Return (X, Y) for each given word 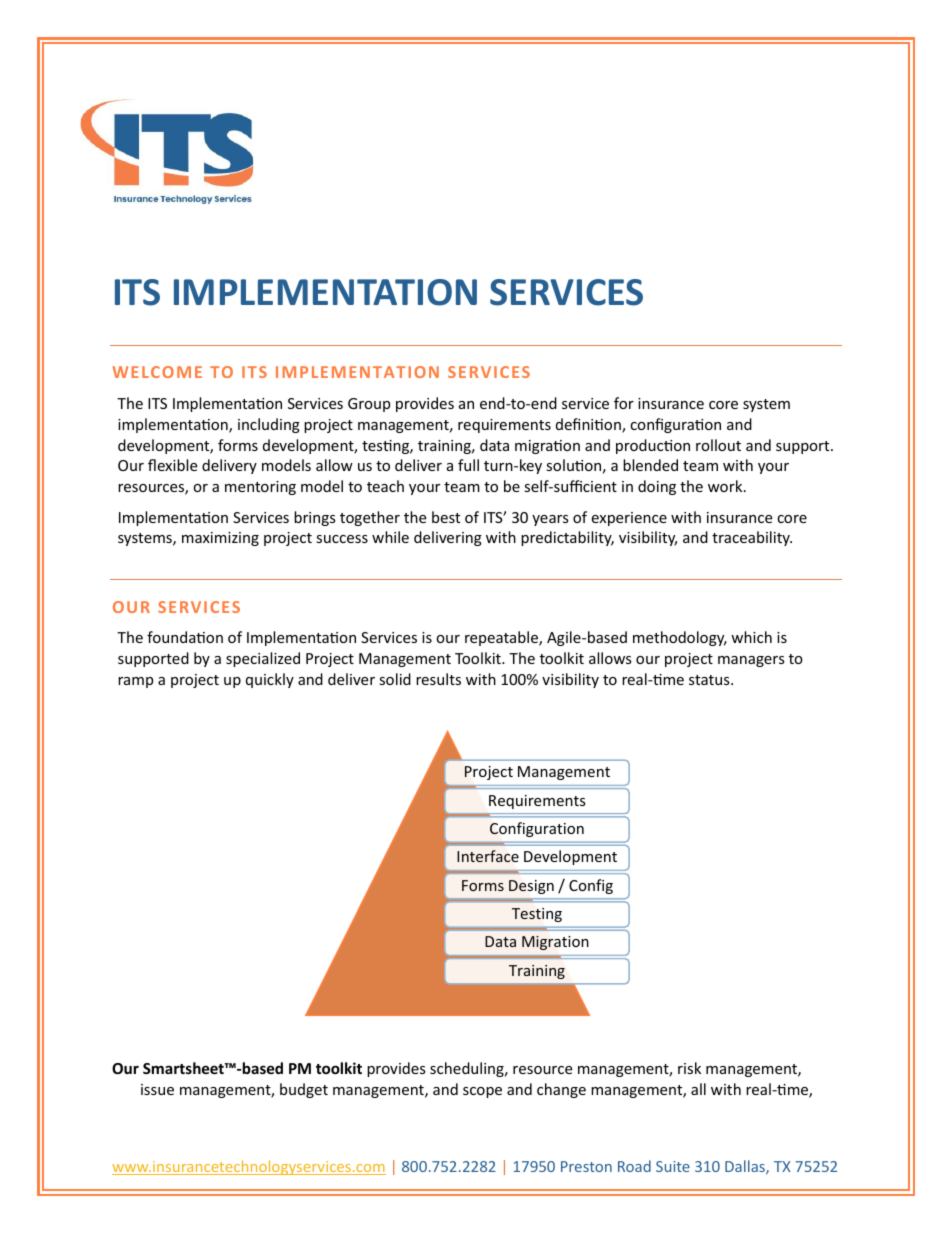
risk (689, 1068)
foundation (185, 637)
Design (531, 887)
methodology (680, 638)
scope (482, 1092)
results (438, 679)
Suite (673, 1166)
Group (369, 405)
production (653, 446)
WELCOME (157, 372)
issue (157, 1089)
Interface (488, 856)
